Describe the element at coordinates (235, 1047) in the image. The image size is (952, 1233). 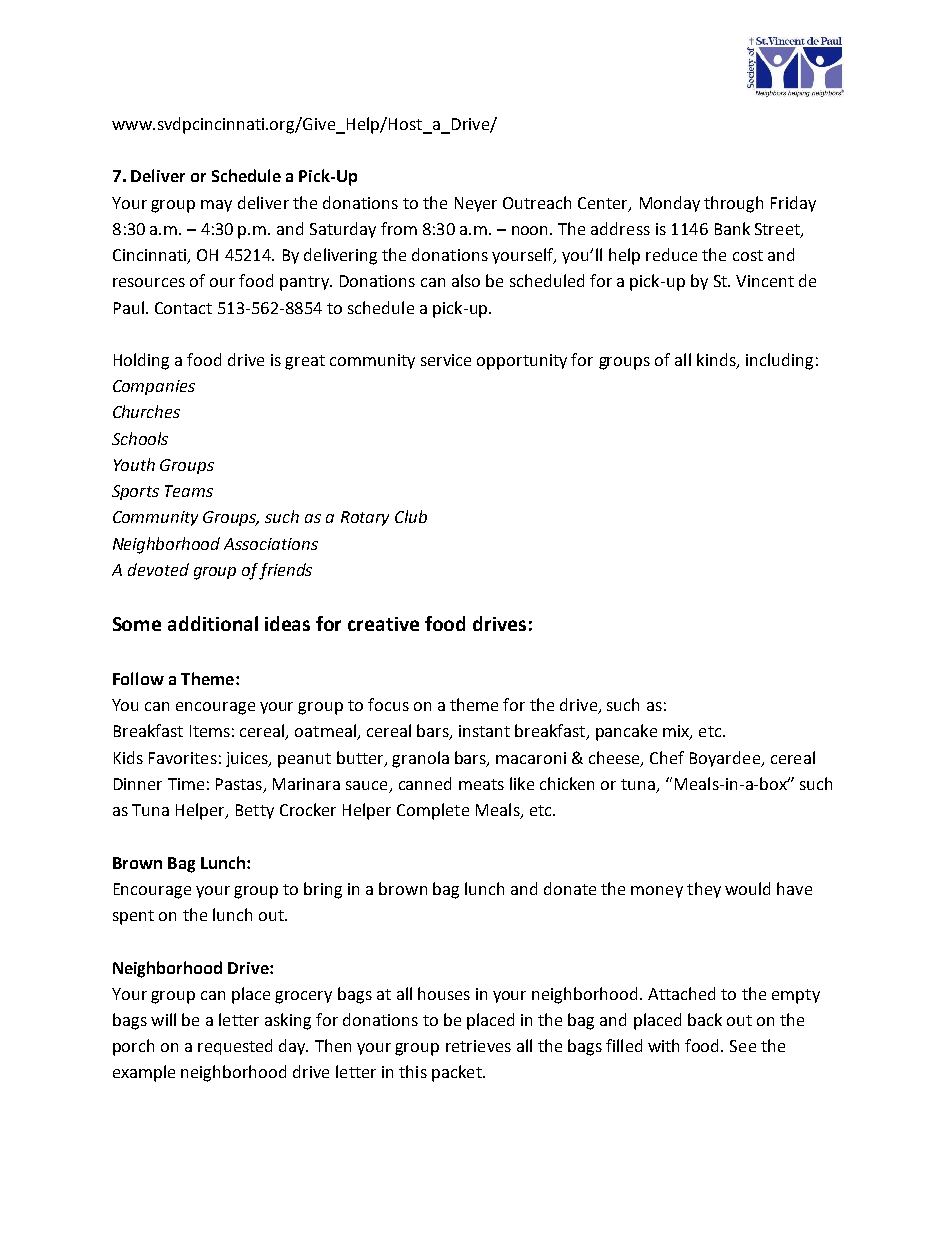
I see `requested` at that location.
